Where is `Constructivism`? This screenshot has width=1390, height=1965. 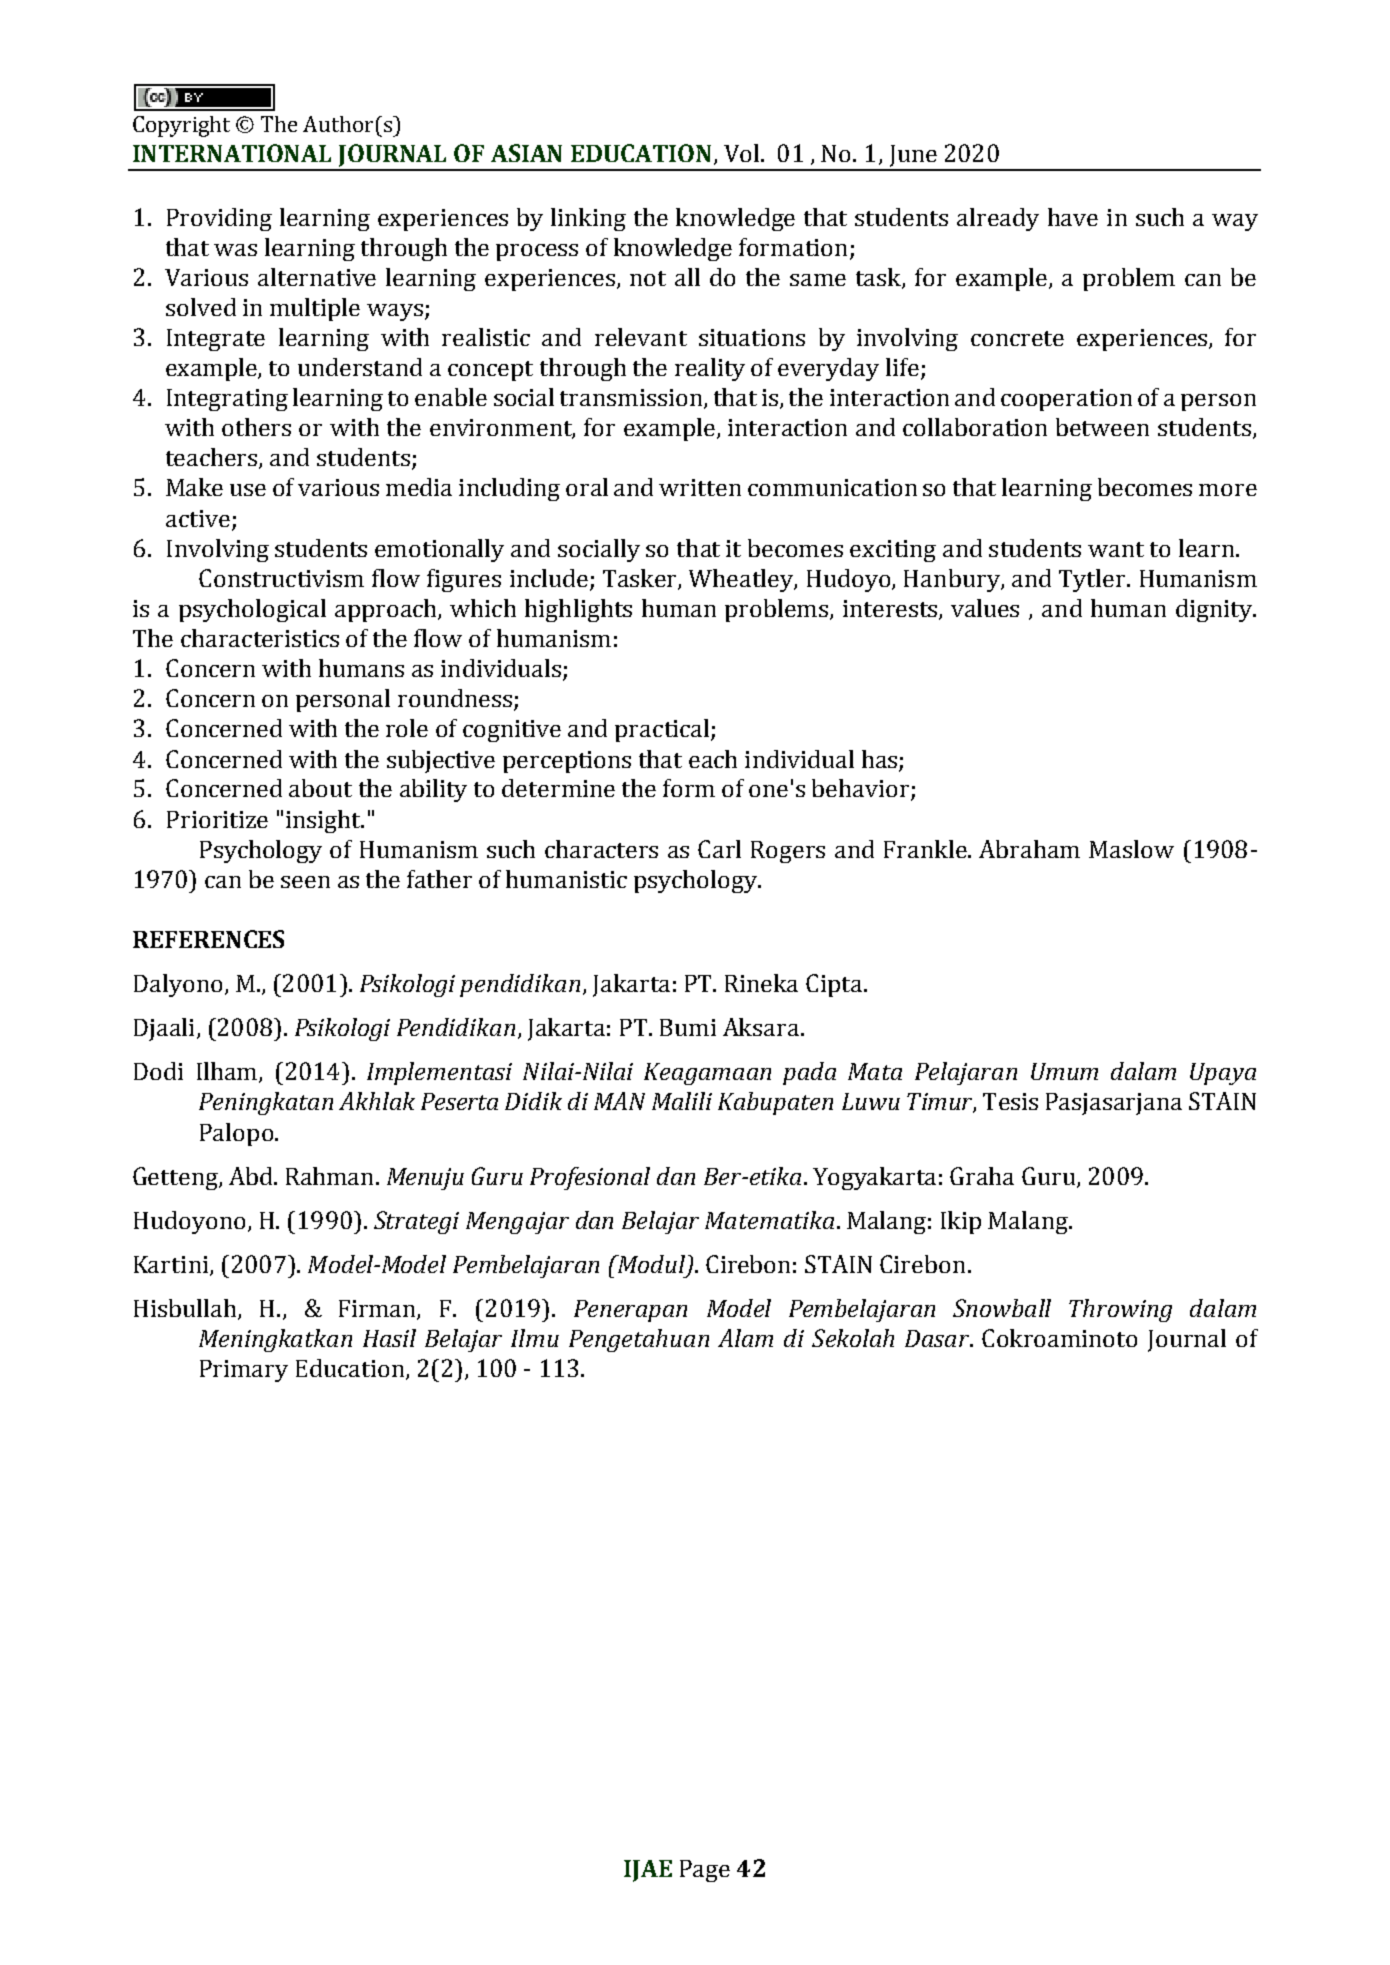 Constructivism is located at coordinates (281, 578).
